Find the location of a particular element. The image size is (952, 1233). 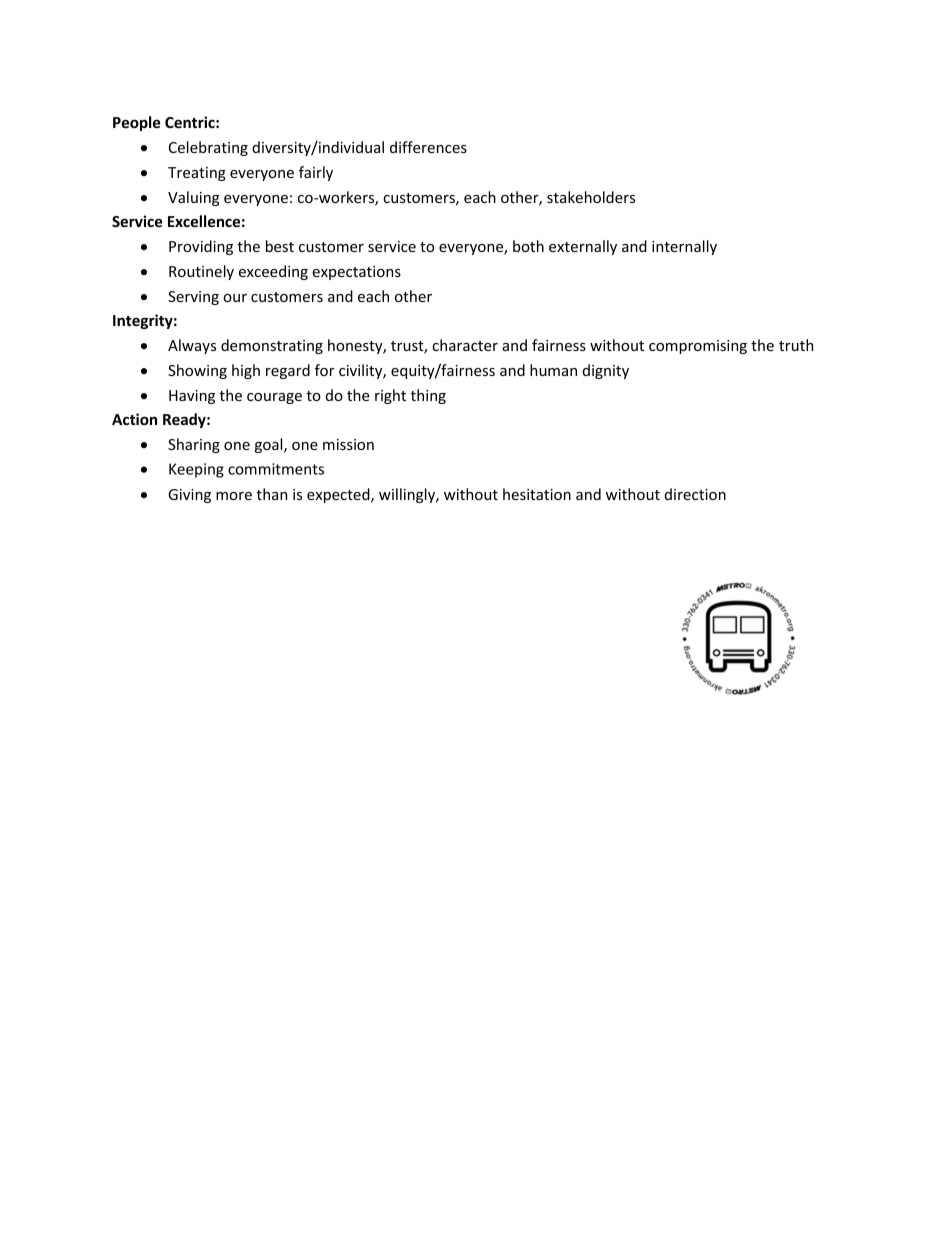

hesitation is located at coordinates (537, 494).
